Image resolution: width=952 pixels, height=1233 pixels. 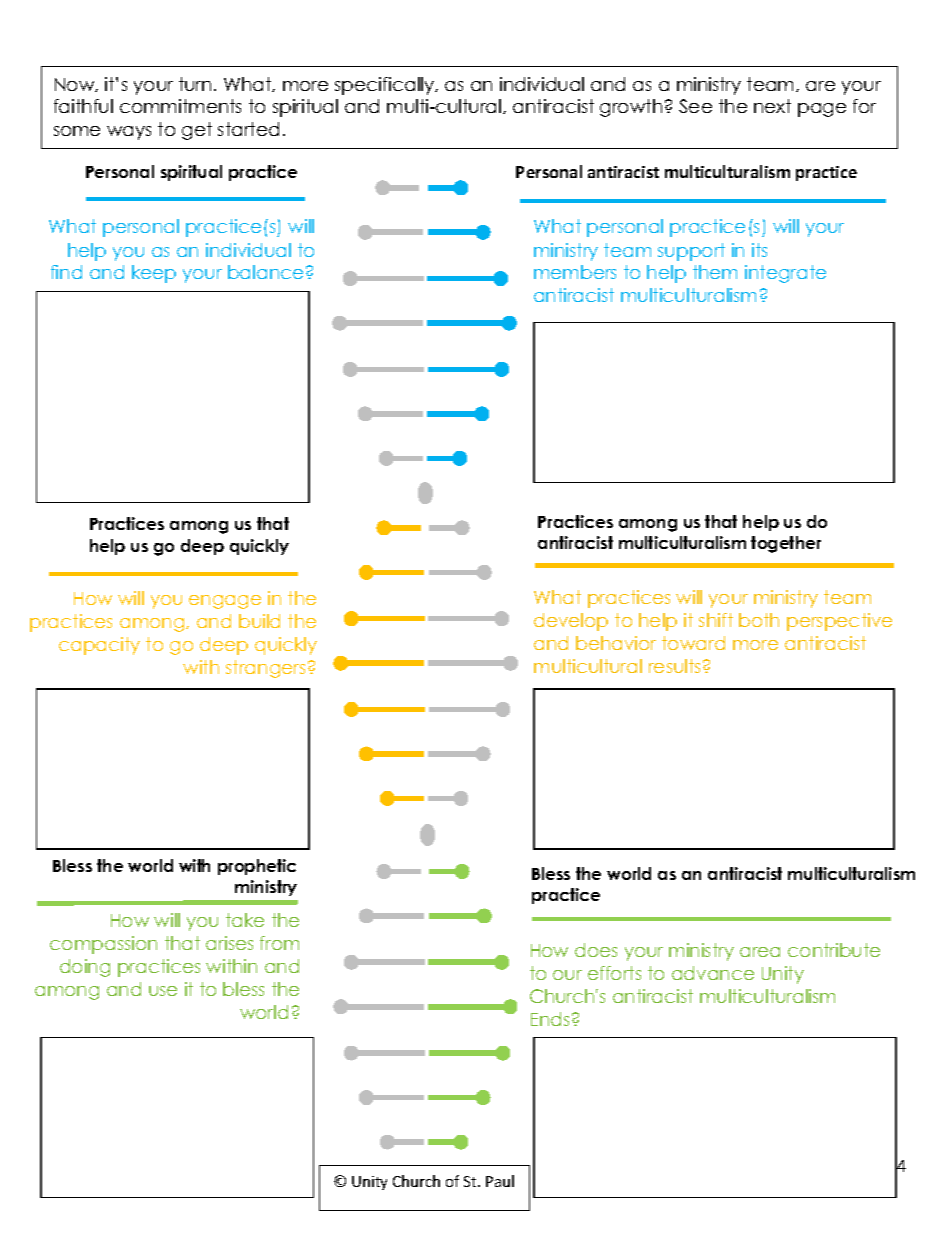 What do you see at coordinates (163, 991) in the screenshot?
I see `use` at bounding box center [163, 991].
